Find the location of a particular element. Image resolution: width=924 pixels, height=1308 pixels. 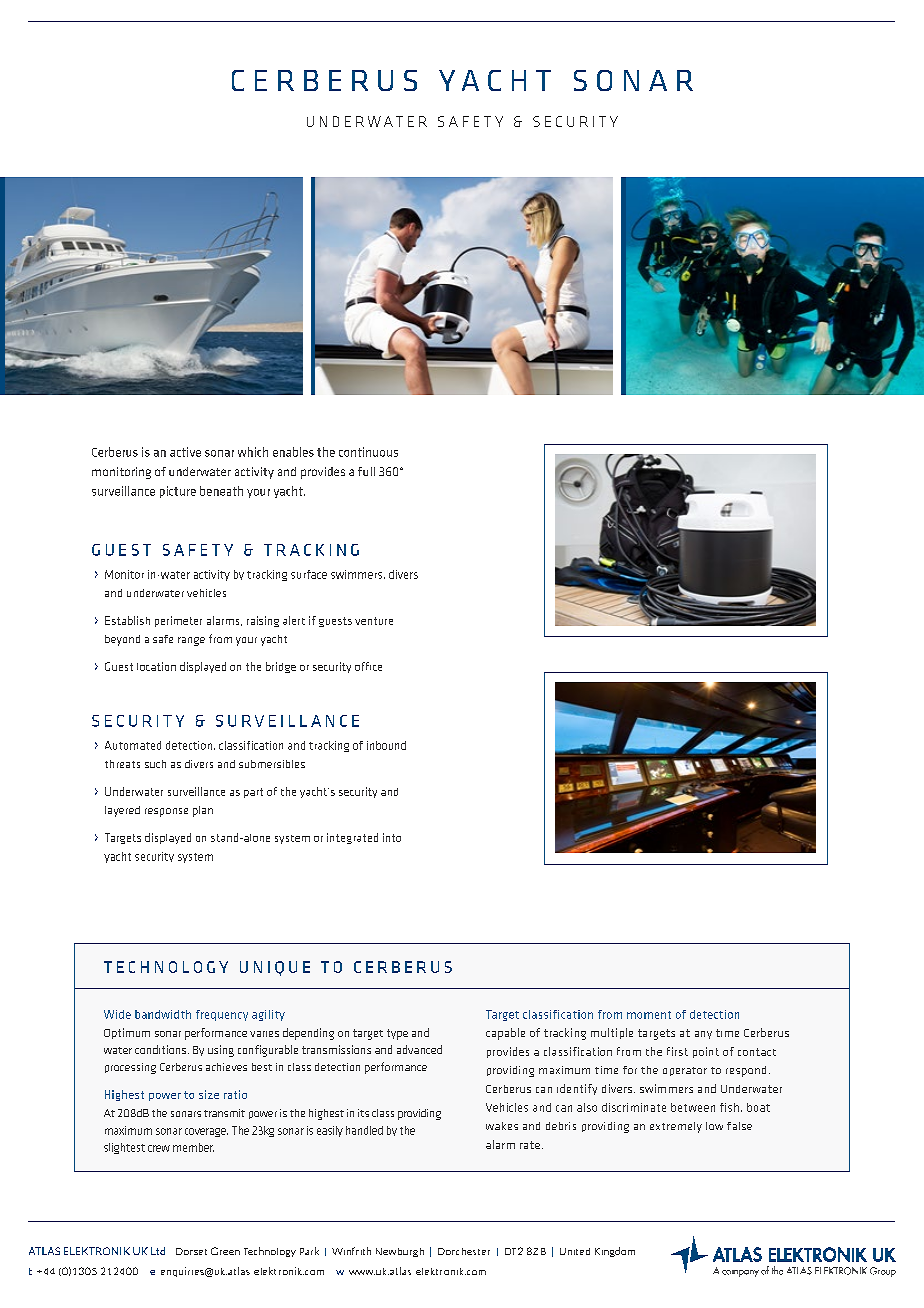

office is located at coordinates (368, 666).
